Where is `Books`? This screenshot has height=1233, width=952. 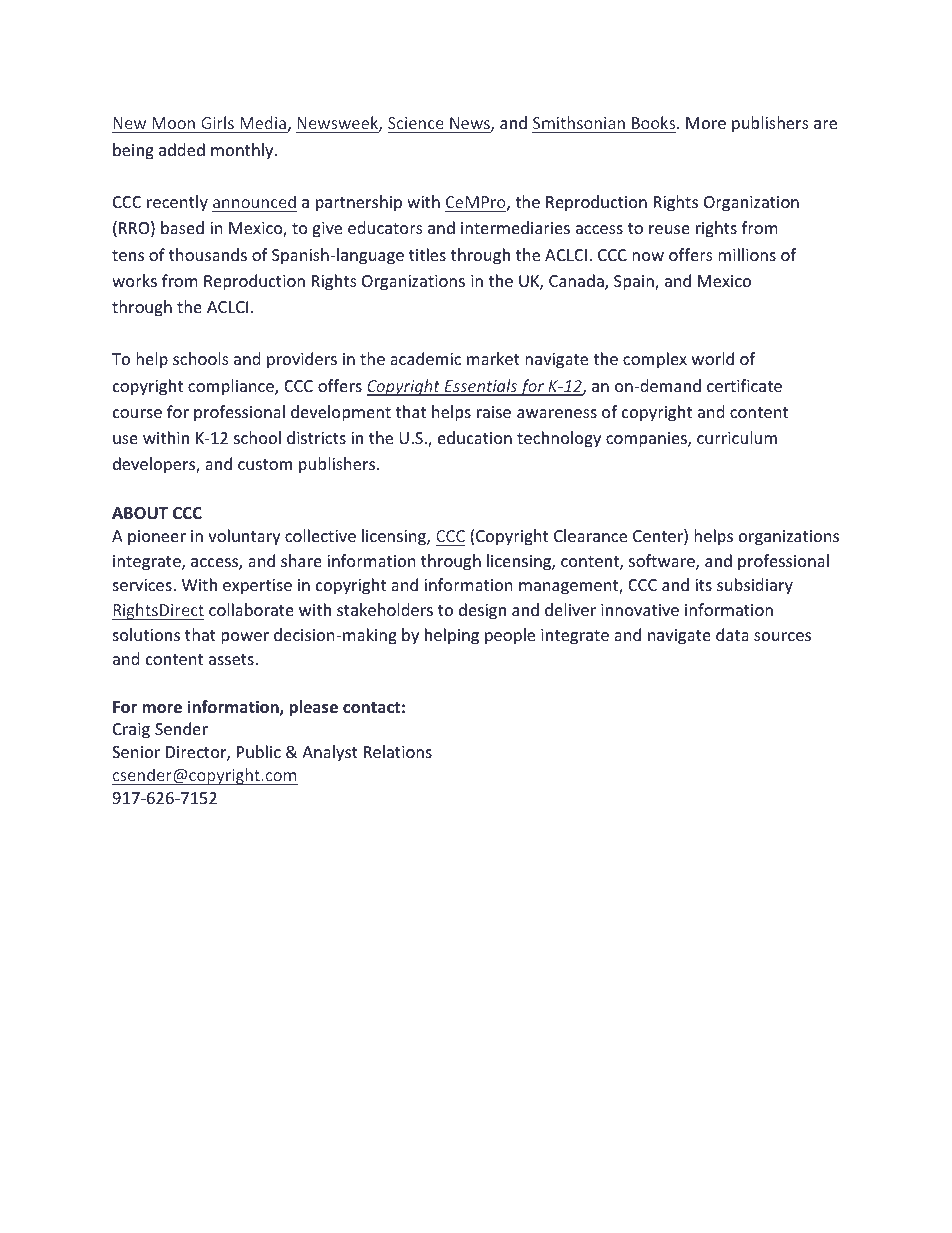
Books is located at coordinates (655, 122).
